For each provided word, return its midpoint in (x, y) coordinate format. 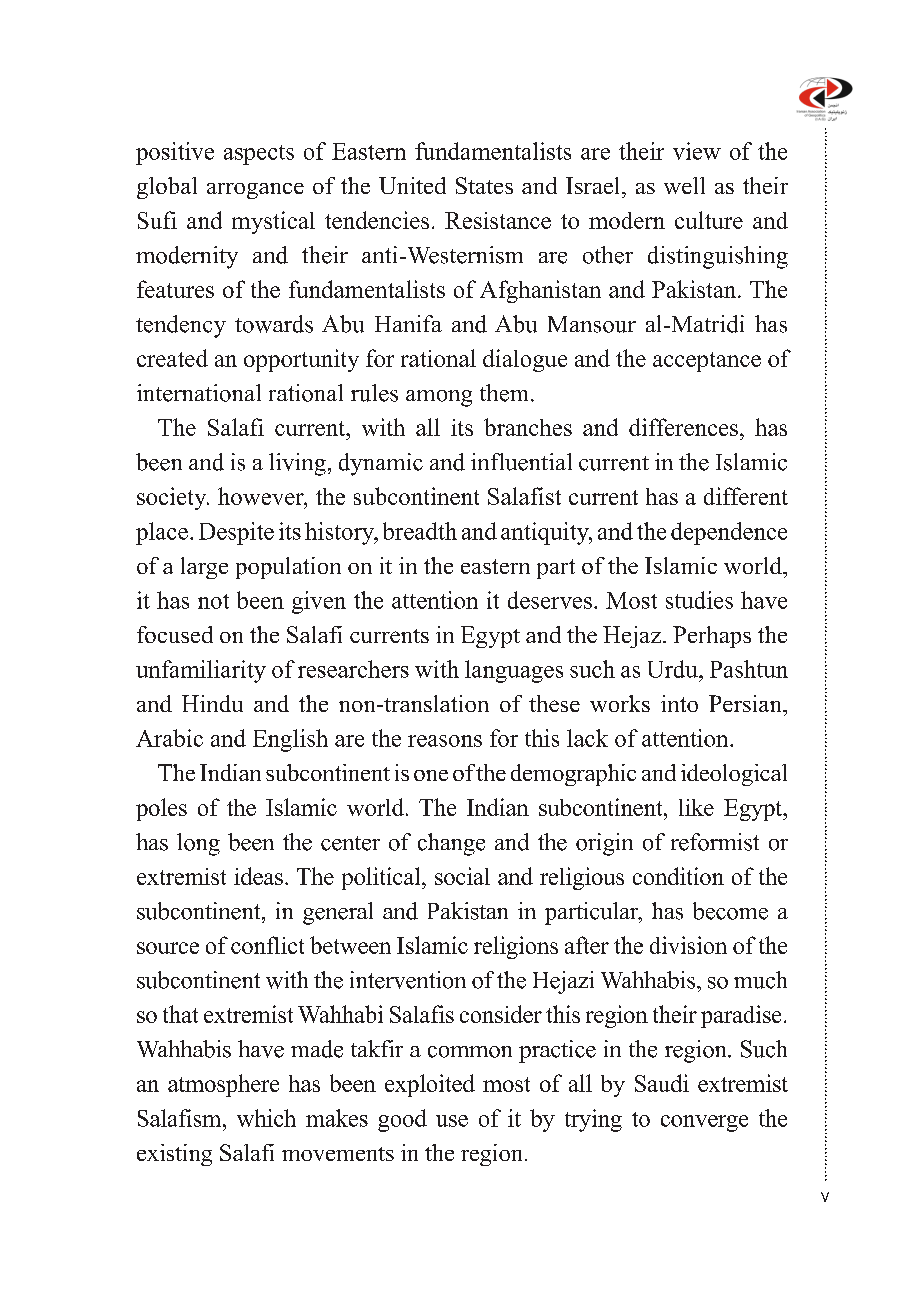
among (439, 398)
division (688, 945)
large (204, 568)
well (684, 185)
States (484, 185)
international (199, 393)
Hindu (212, 703)
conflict (267, 945)
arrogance (255, 191)
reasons (445, 741)
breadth (420, 531)
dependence (729, 533)
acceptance (707, 362)
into (679, 703)
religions (516, 947)
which (266, 1118)
